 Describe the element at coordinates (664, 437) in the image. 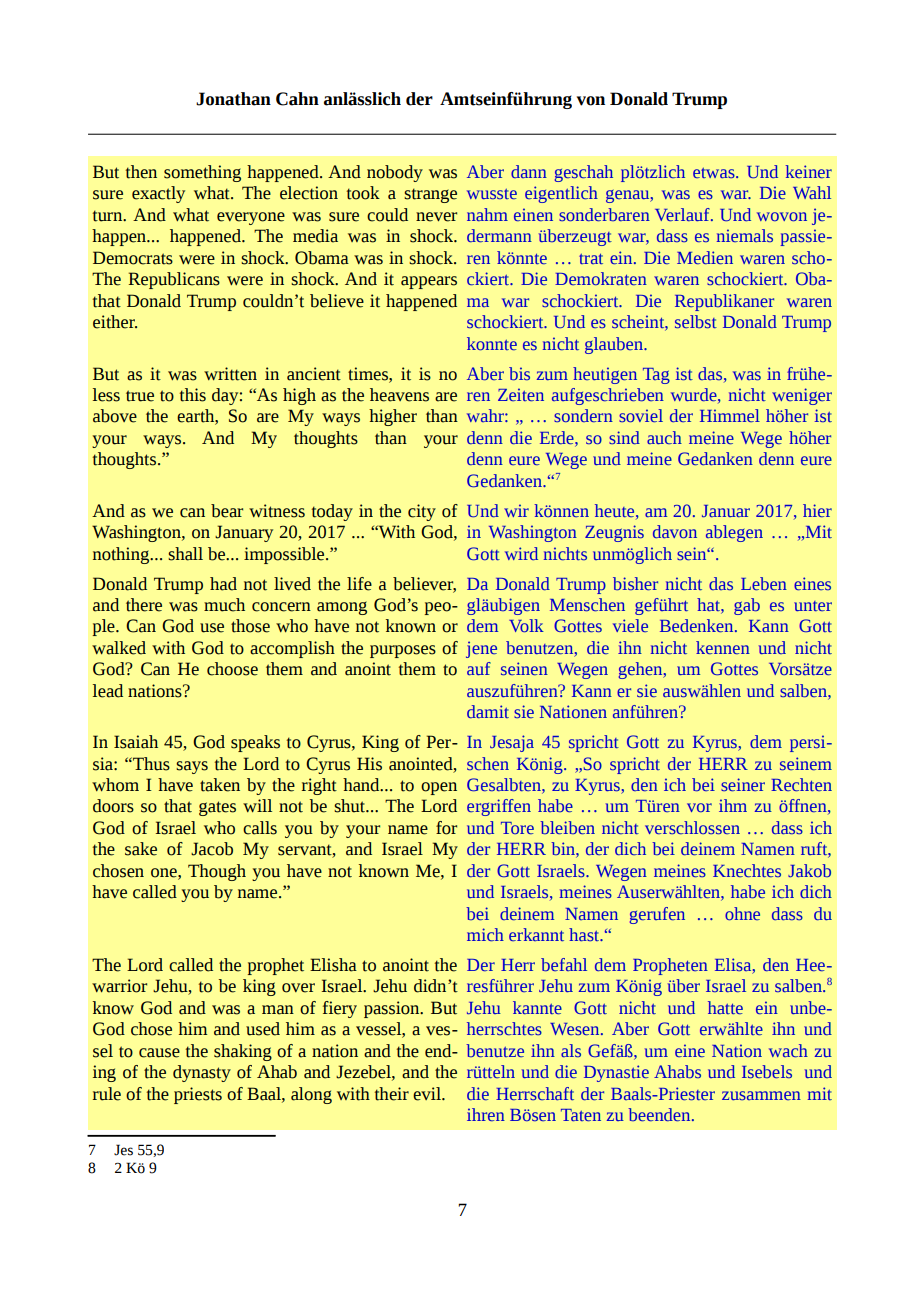

I see `auch` at that location.
